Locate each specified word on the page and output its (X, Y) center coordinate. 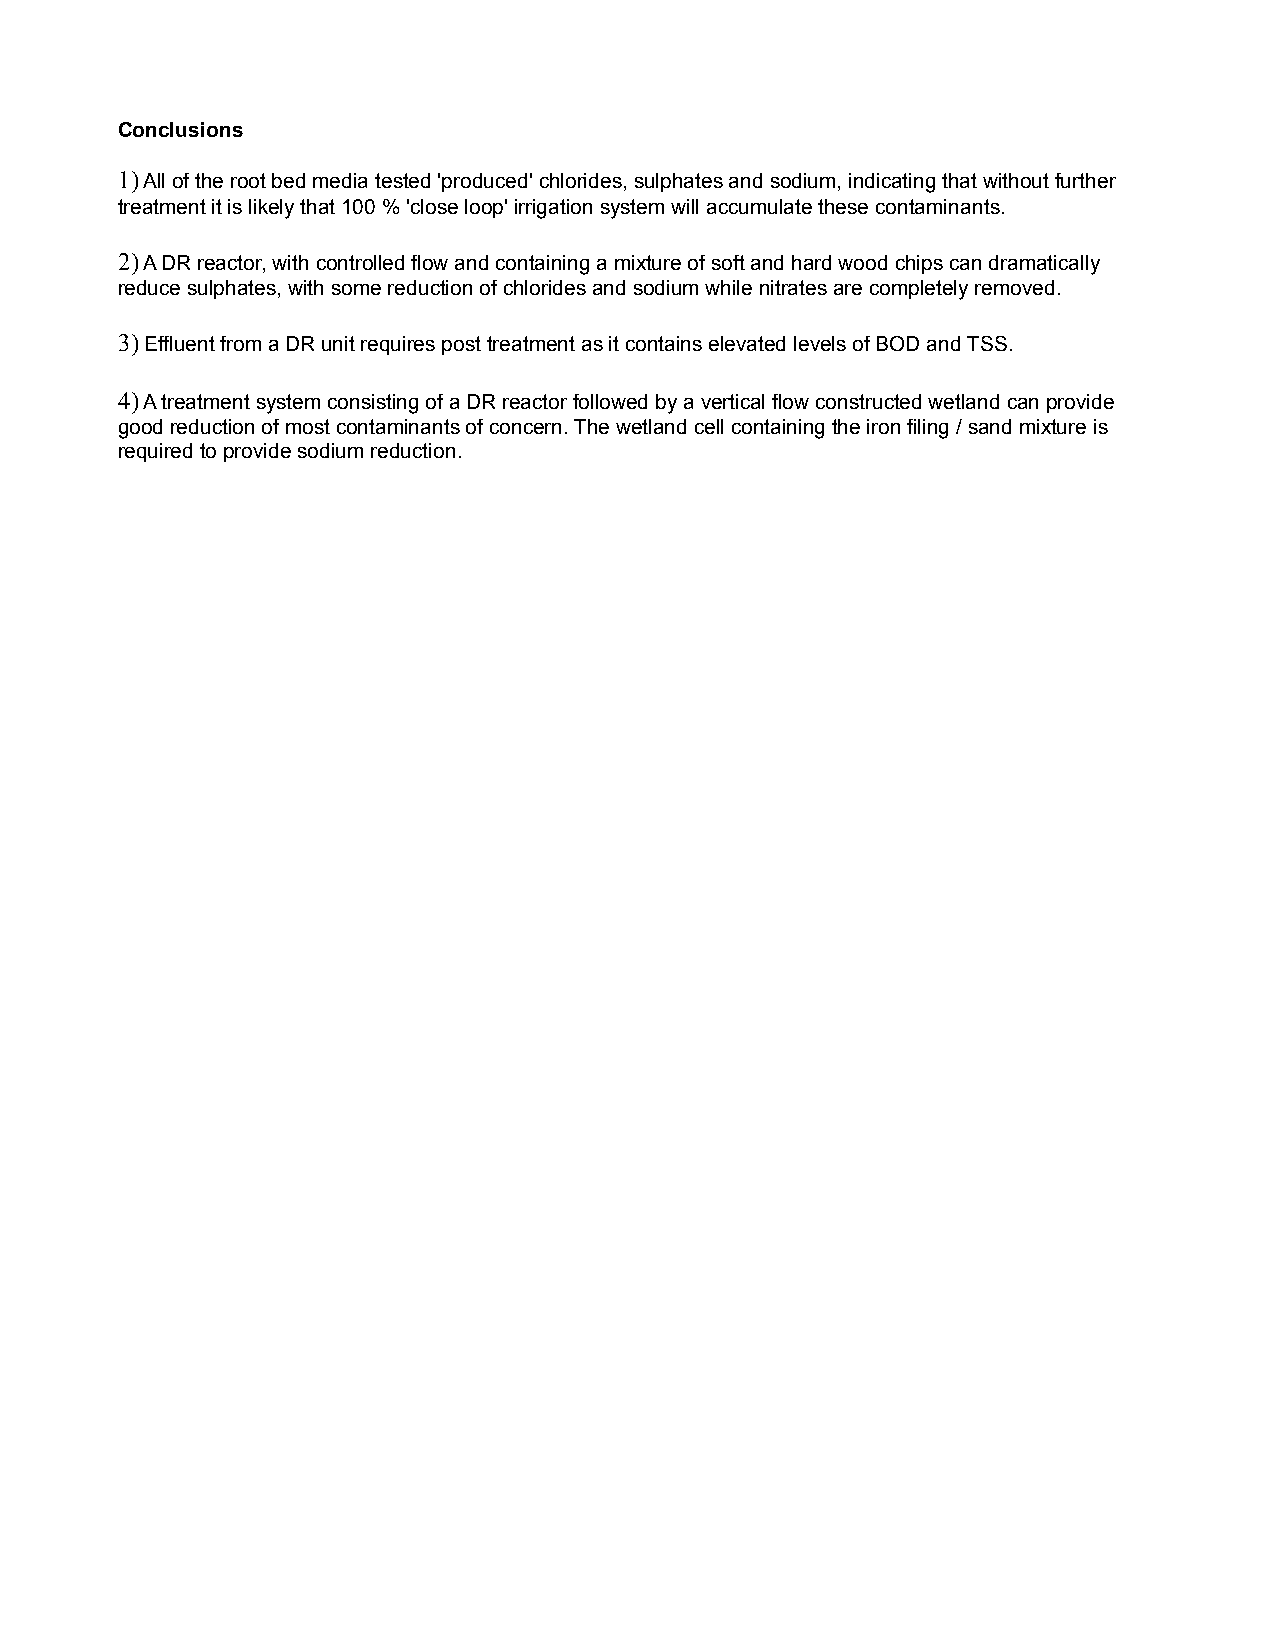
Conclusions (181, 129)
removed (1014, 287)
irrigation (553, 209)
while (728, 287)
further (1085, 180)
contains (664, 343)
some (356, 289)
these (843, 206)
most (308, 426)
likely (271, 209)
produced (484, 182)
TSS (987, 343)
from (240, 343)
